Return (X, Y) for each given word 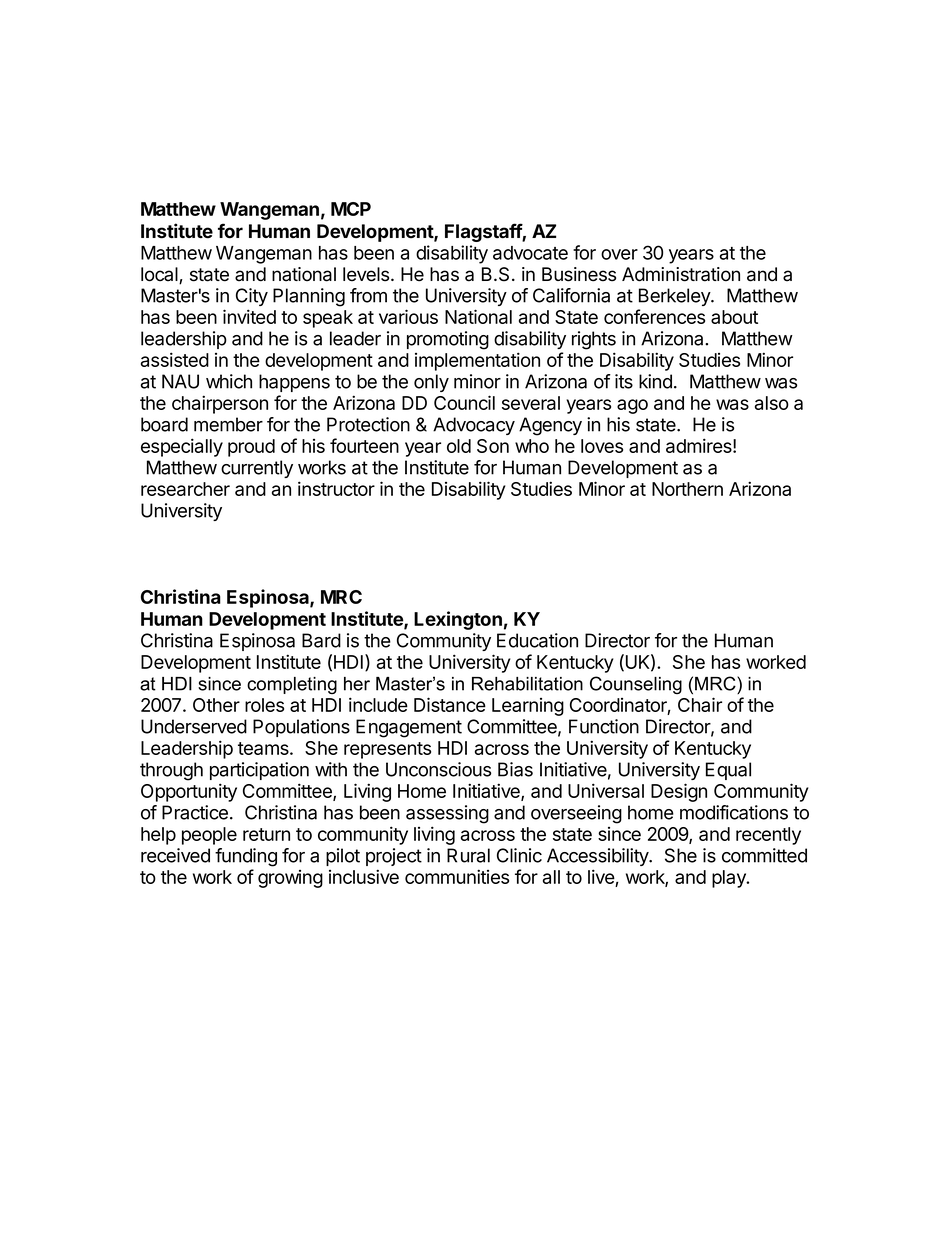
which (229, 381)
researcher (185, 489)
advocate (530, 253)
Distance (450, 704)
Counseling (636, 685)
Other (216, 705)
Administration (681, 274)
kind (655, 381)
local (160, 275)
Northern (687, 489)
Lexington (458, 620)
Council (464, 402)
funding (246, 857)
